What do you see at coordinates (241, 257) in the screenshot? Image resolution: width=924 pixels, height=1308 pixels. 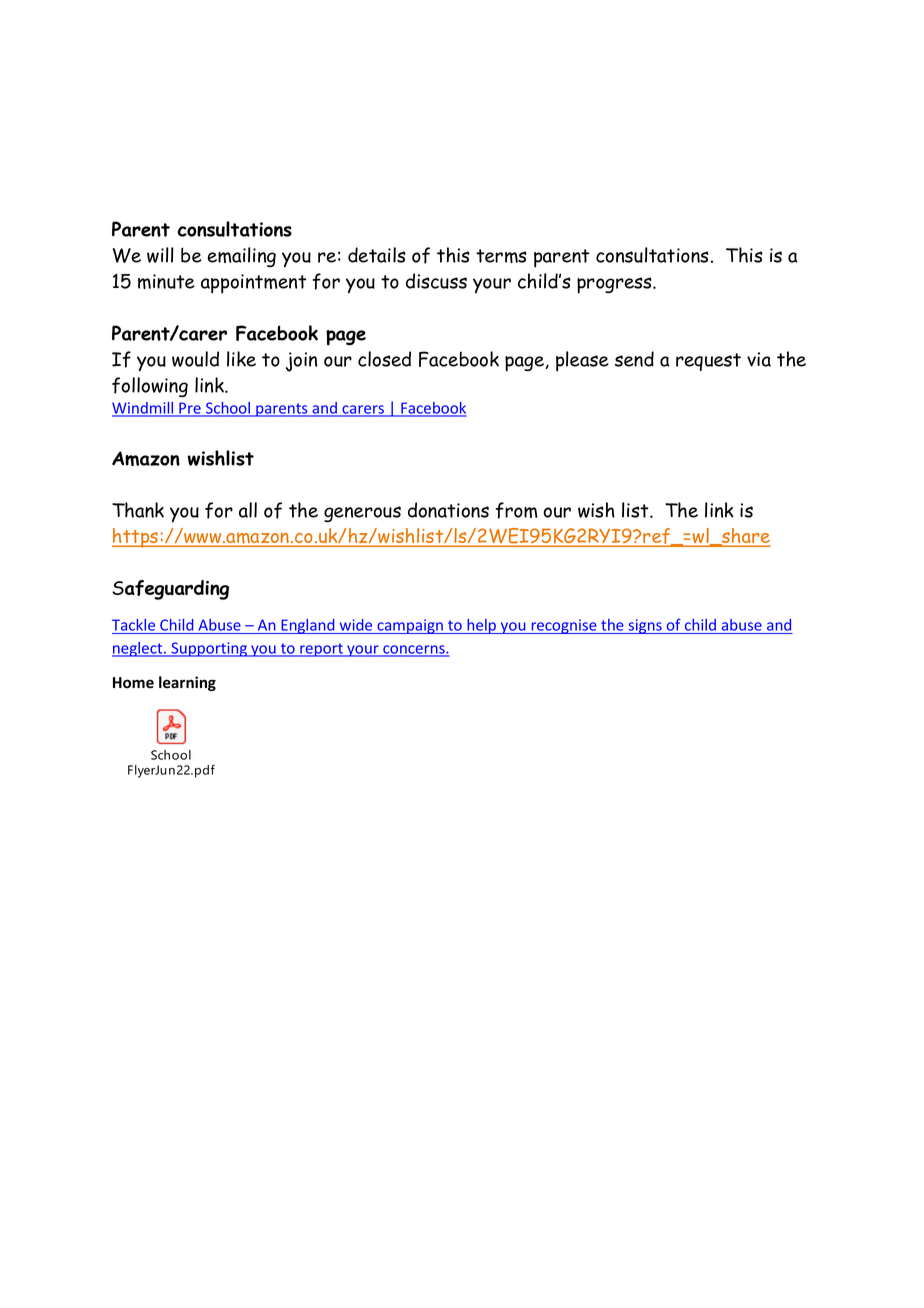 I see `emailing` at bounding box center [241, 257].
